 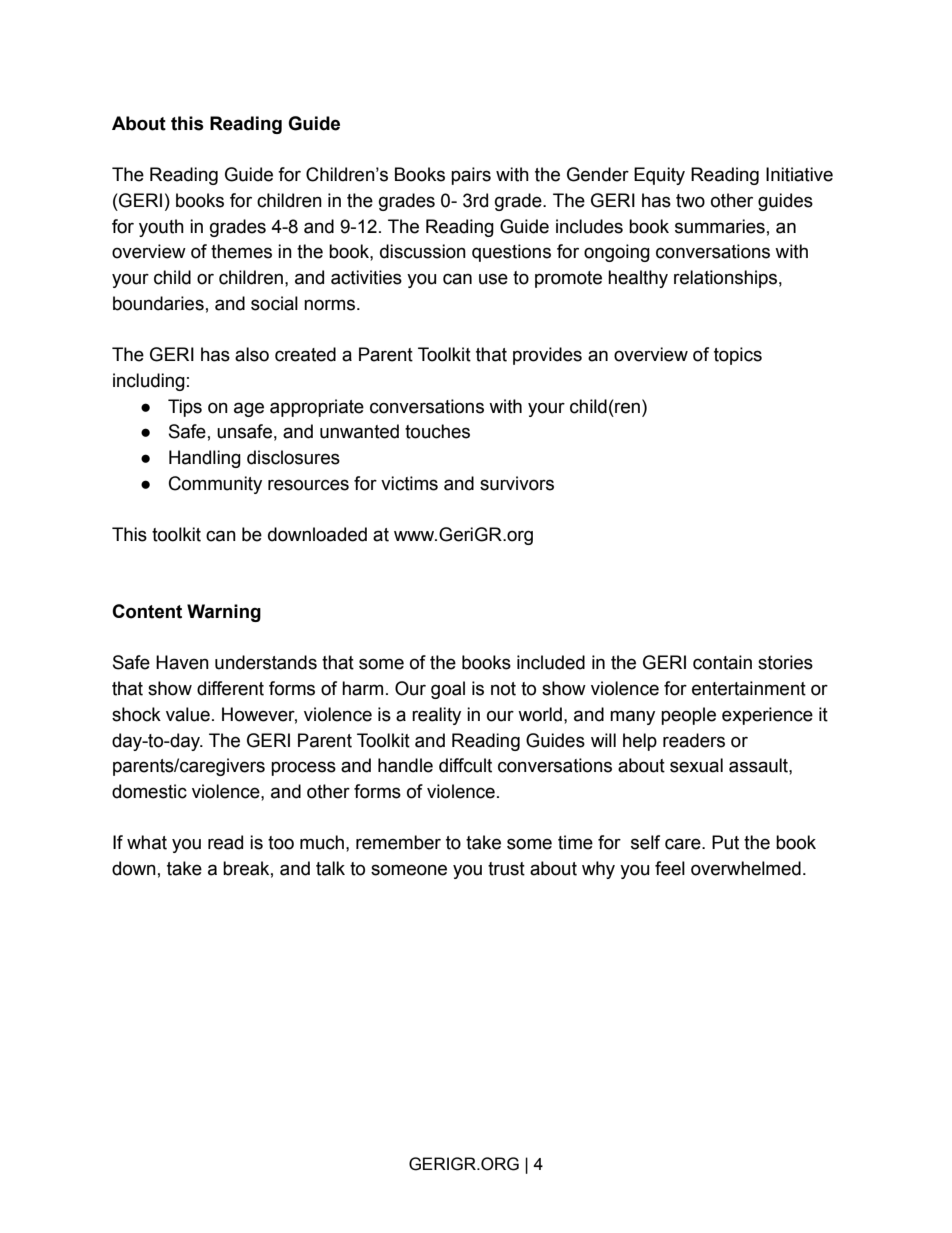 What do you see at coordinates (471, 176) in the screenshot?
I see `pairs` at bounding box center [471, 176].
